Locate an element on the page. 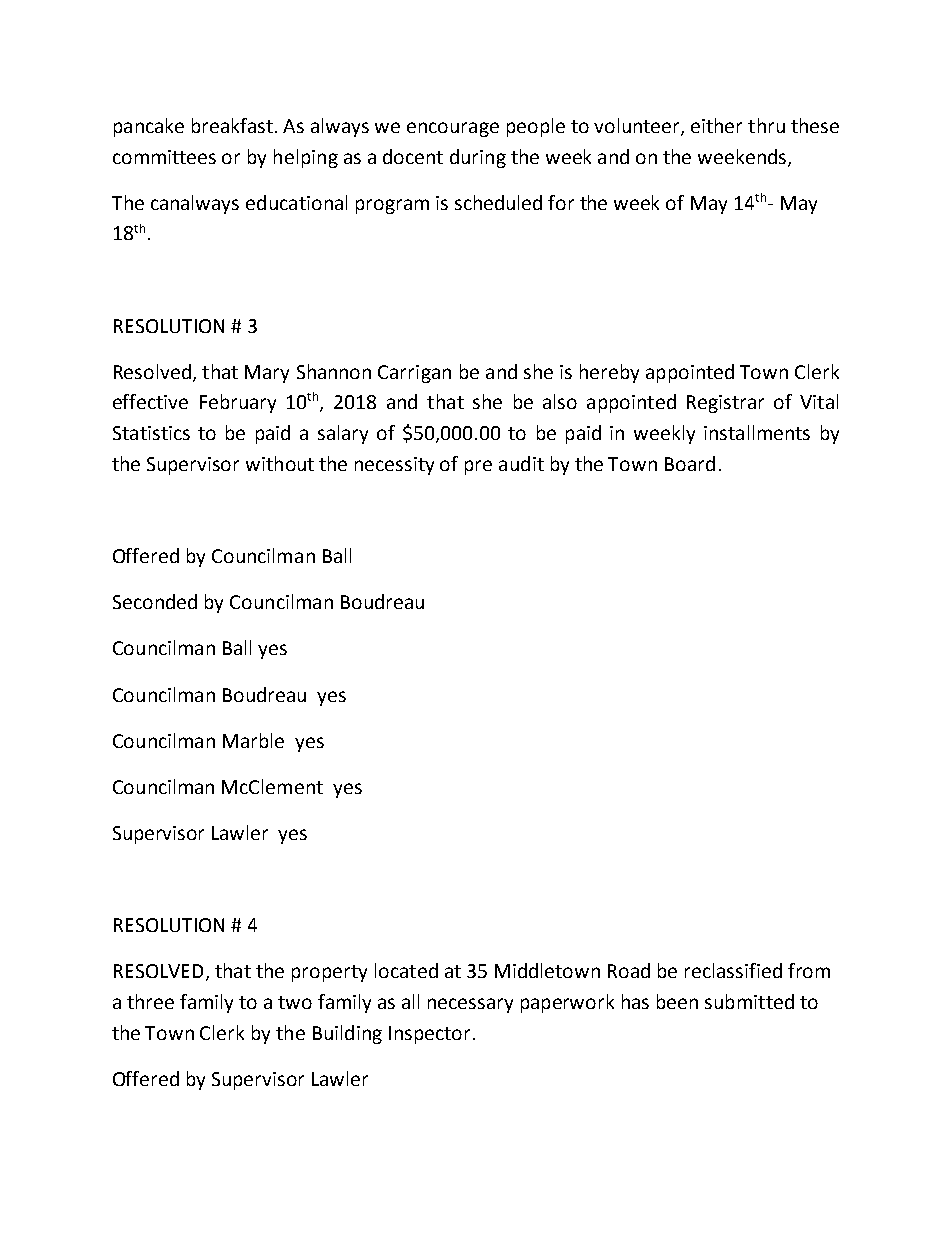 Image resolution: width=952 pixels, height=1233 pixels. Seconded is located at coordinates (155, 601).
